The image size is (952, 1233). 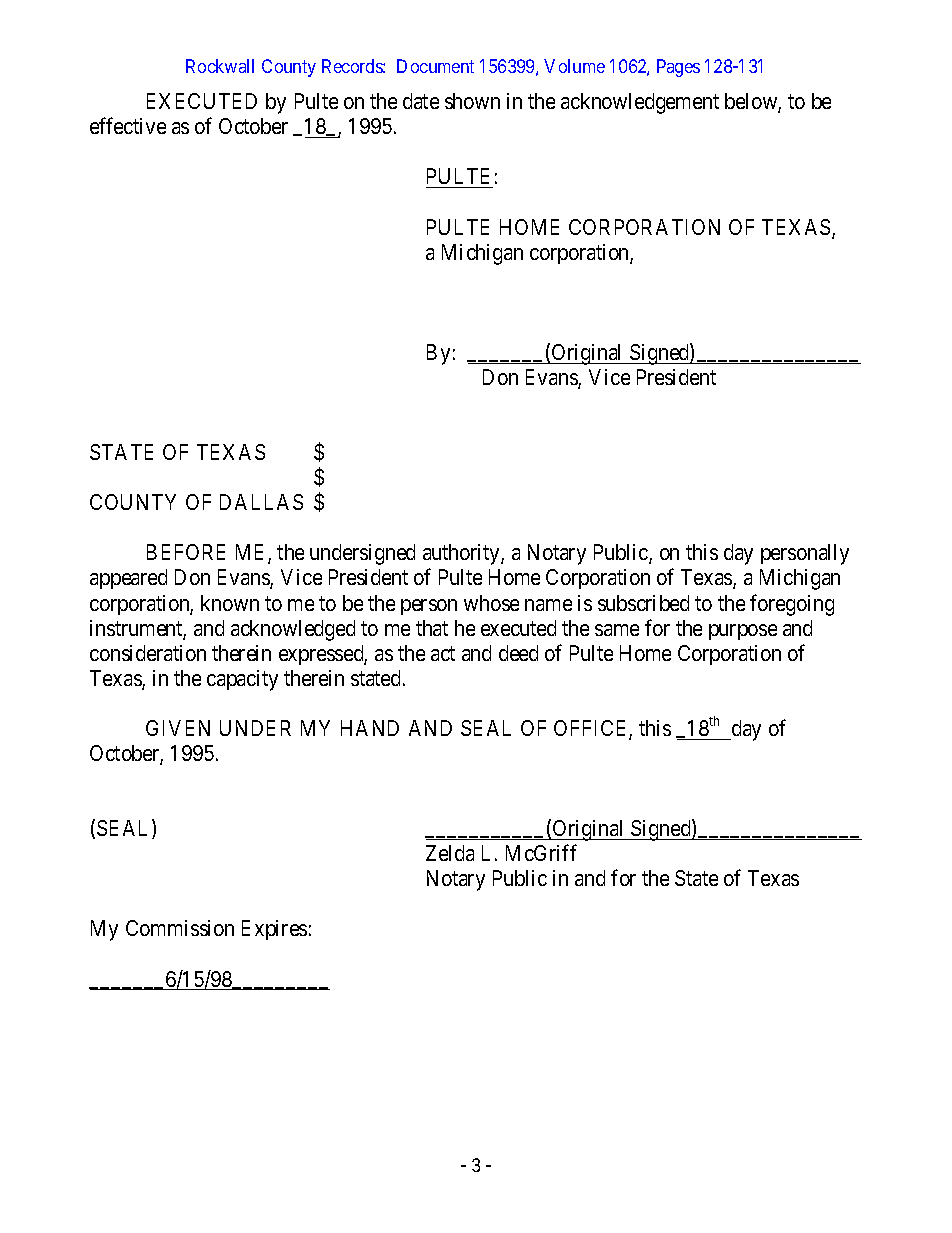 I want to click on shown, so click(x=472, y=101).
